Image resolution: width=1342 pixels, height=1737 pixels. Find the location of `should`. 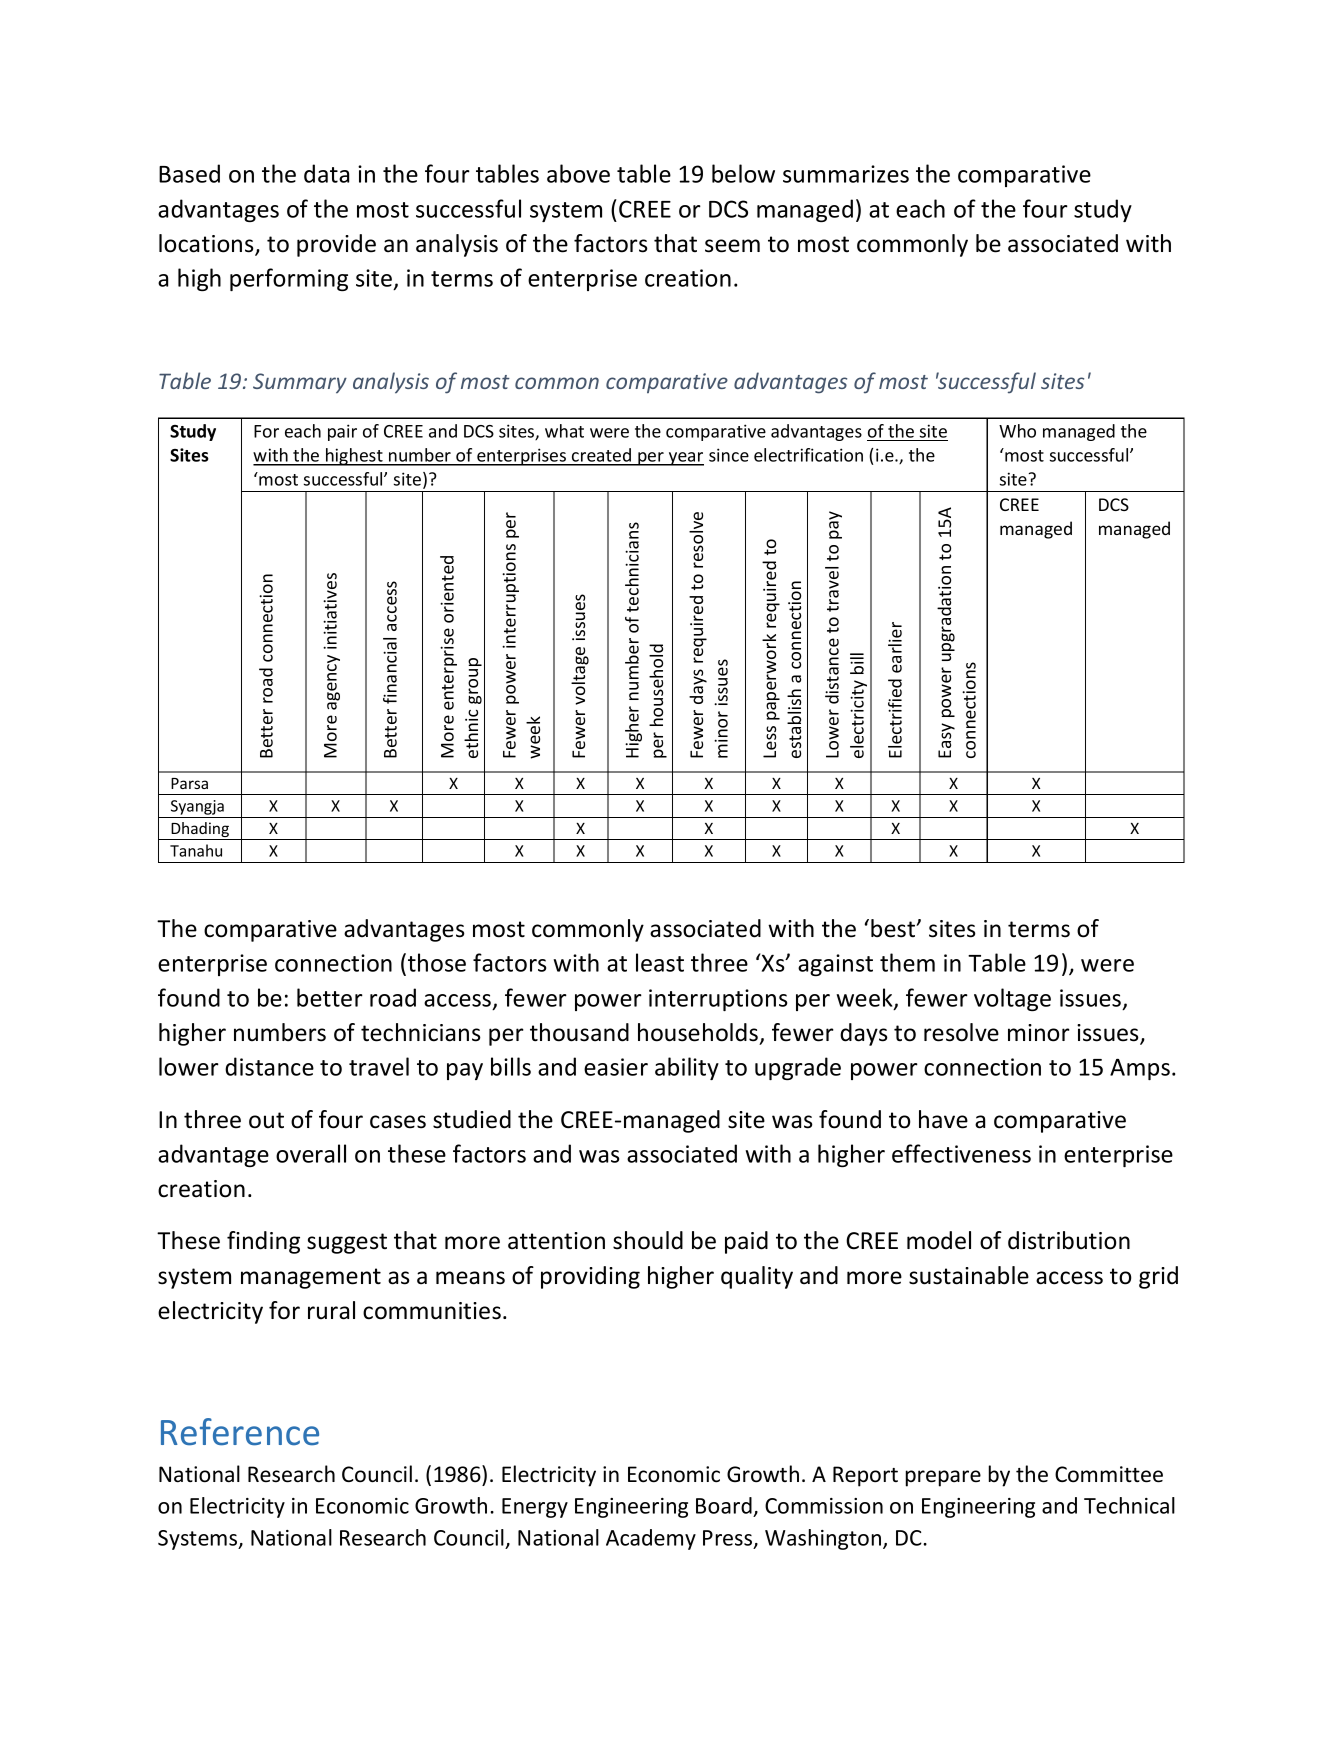

should is located at coordinates (648, 1240).
